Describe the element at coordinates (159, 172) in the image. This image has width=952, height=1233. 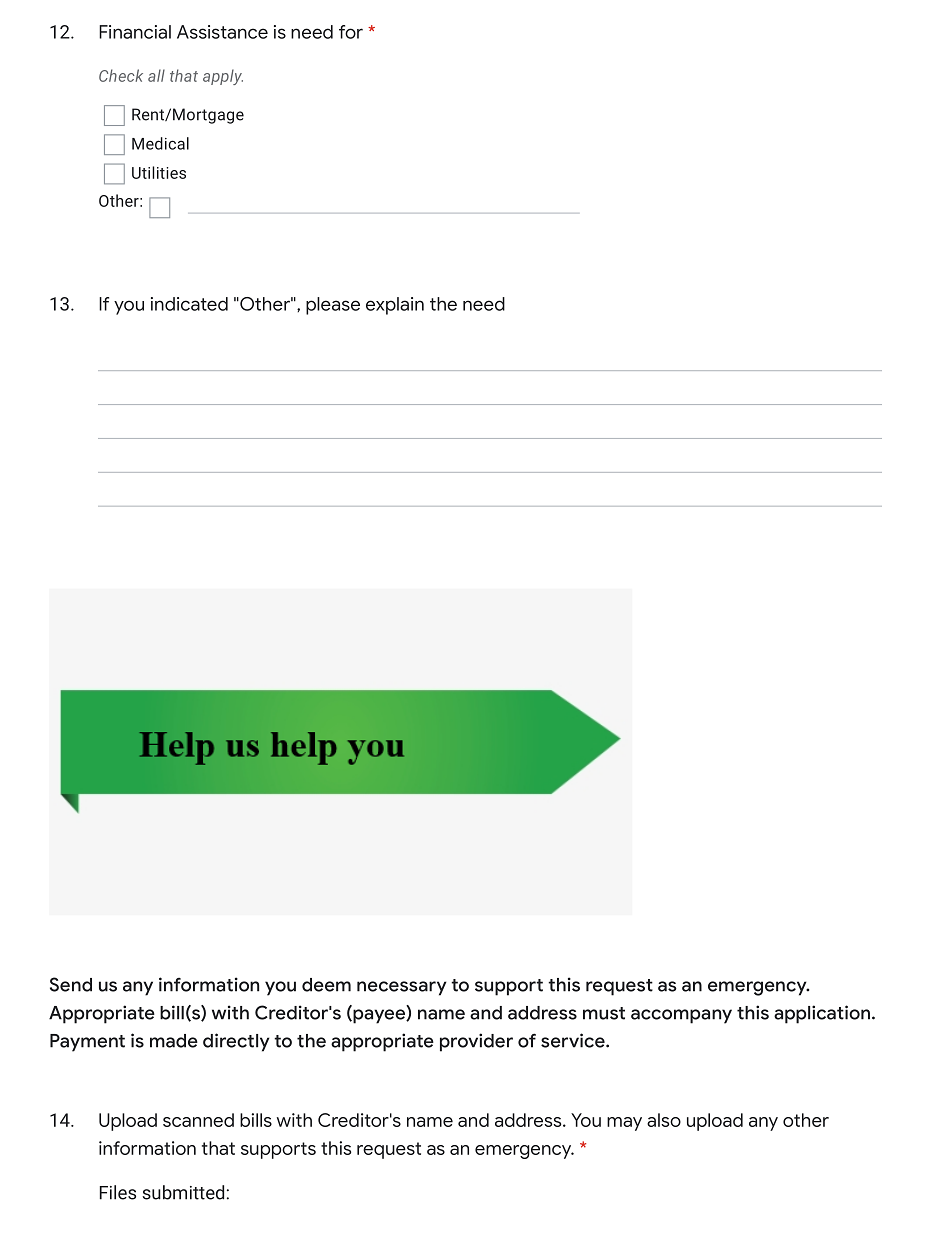
I see `Utilities` at that location.
